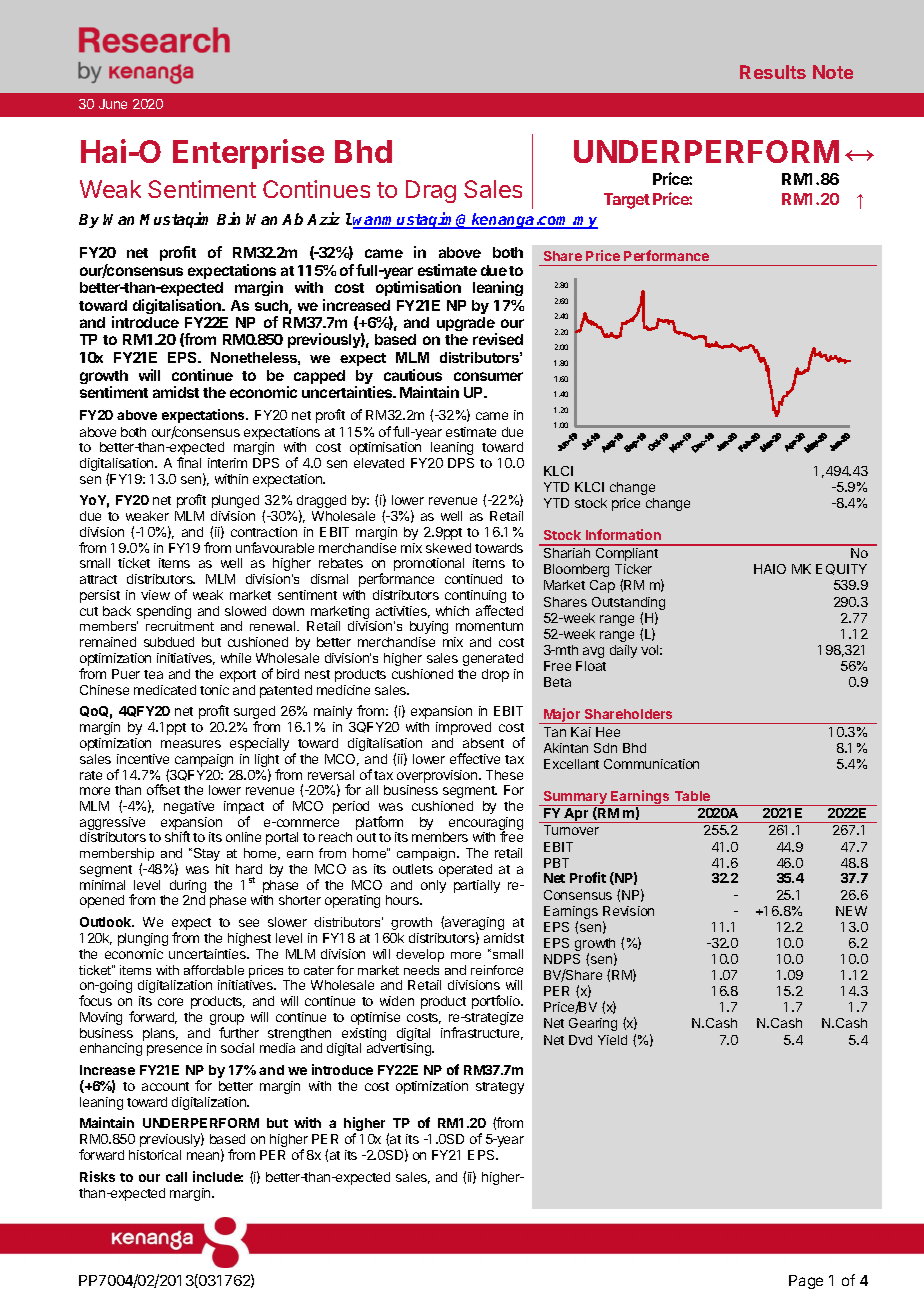 This document has height=1308, width=924. What do you see at coordinates (495, 675) in the document?
I see `drop` at bounding box center [495, 675].
